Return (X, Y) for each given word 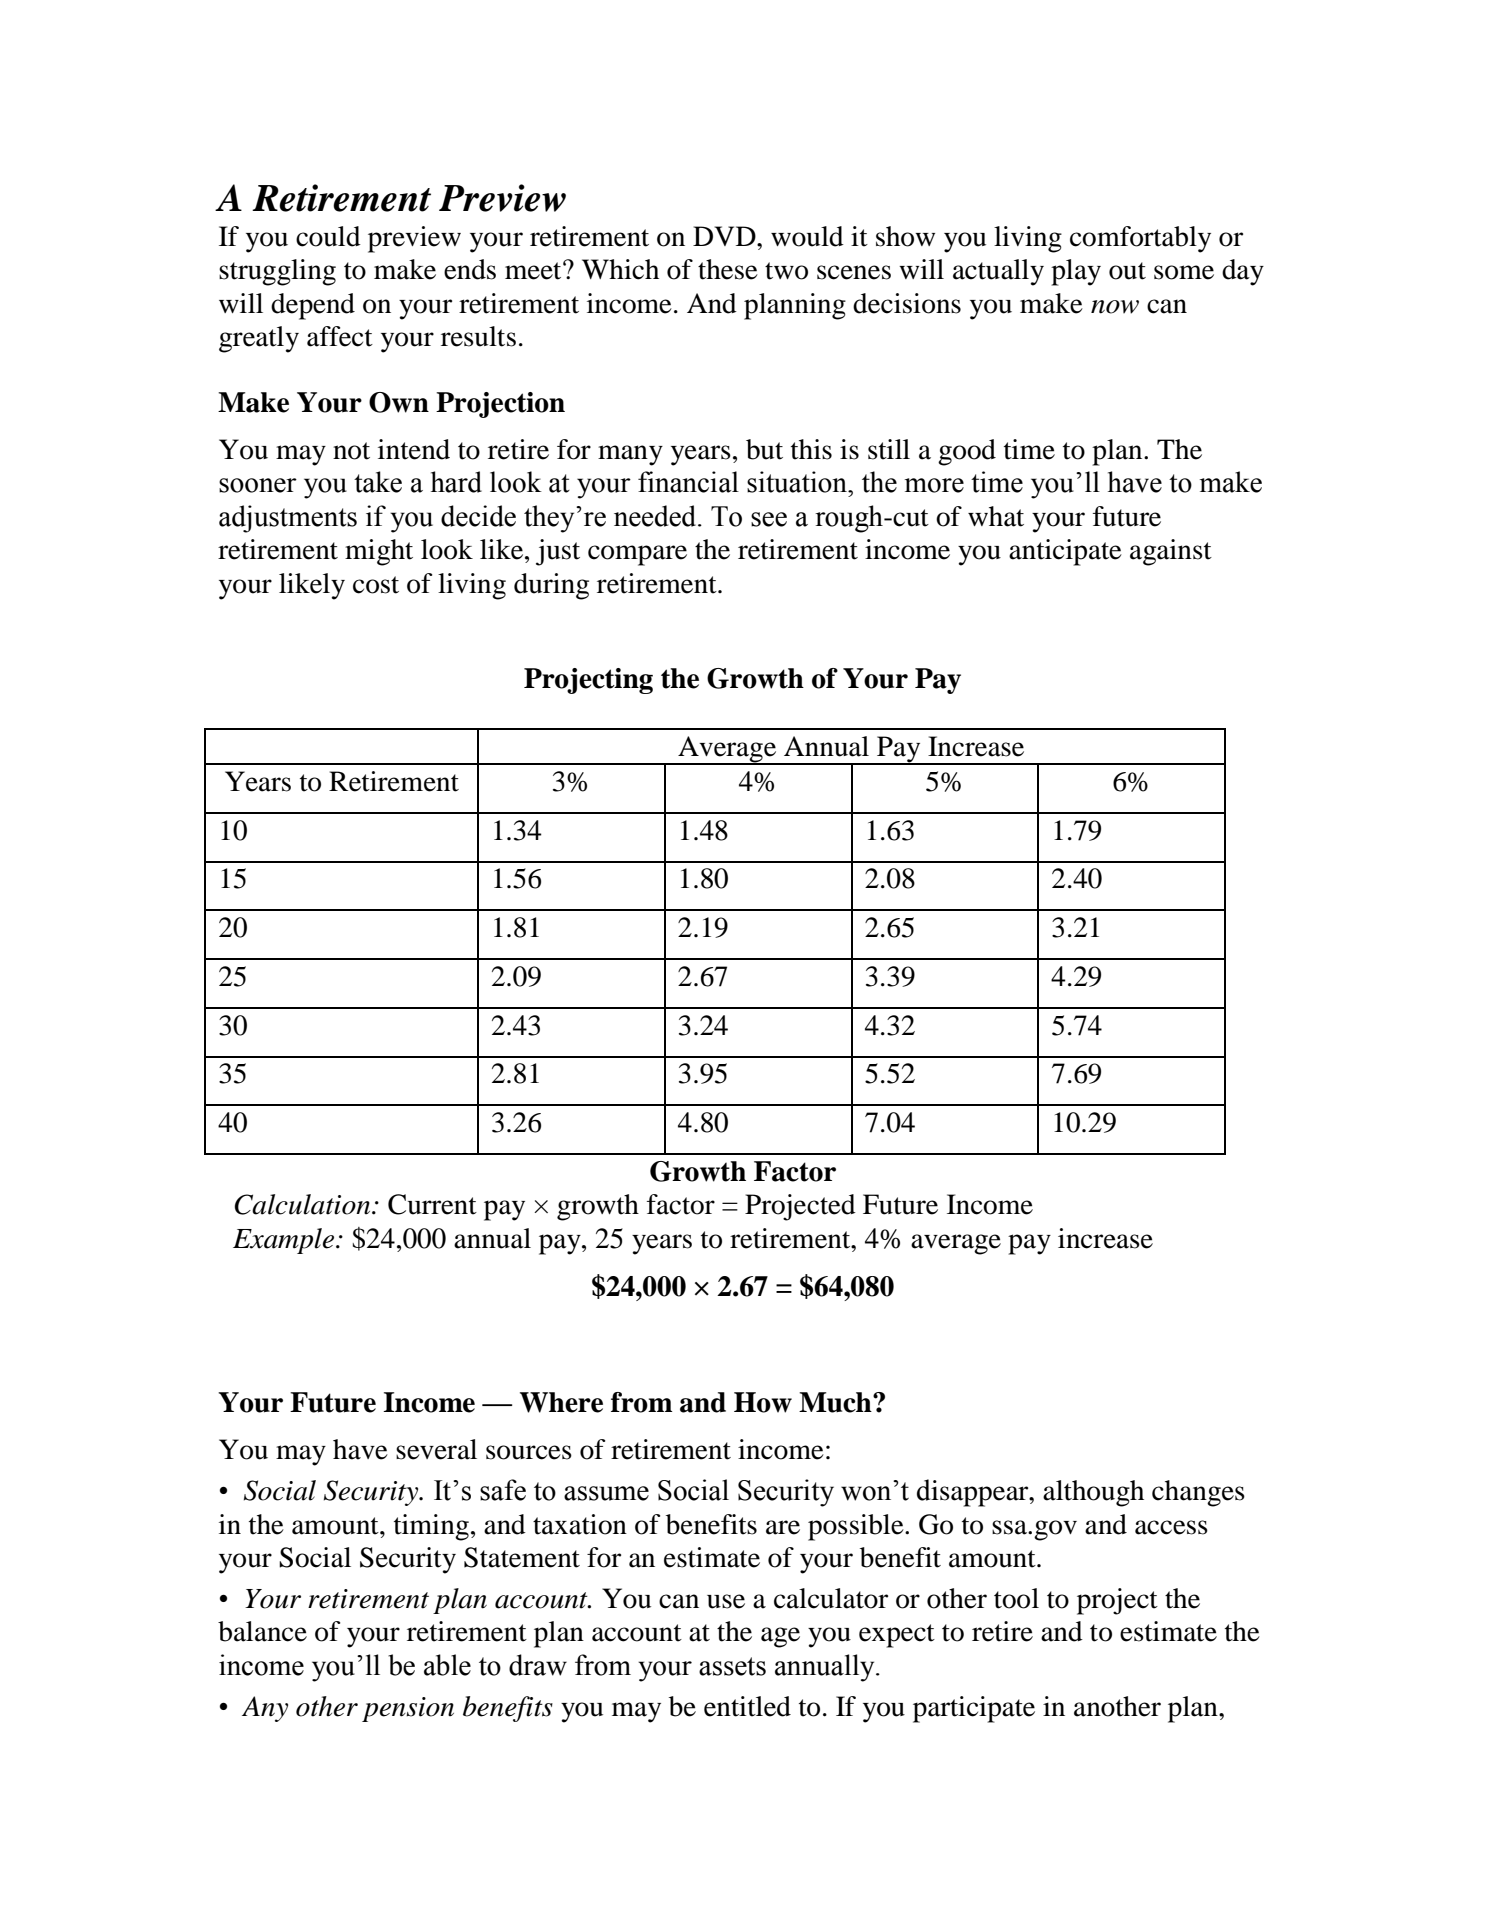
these (728, 269)
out (1127, 271)
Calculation (304, 1204)
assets (732, 1666)
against (1171, 552)
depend (313, 306)
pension (408, 1709)
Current (432, 1204)
